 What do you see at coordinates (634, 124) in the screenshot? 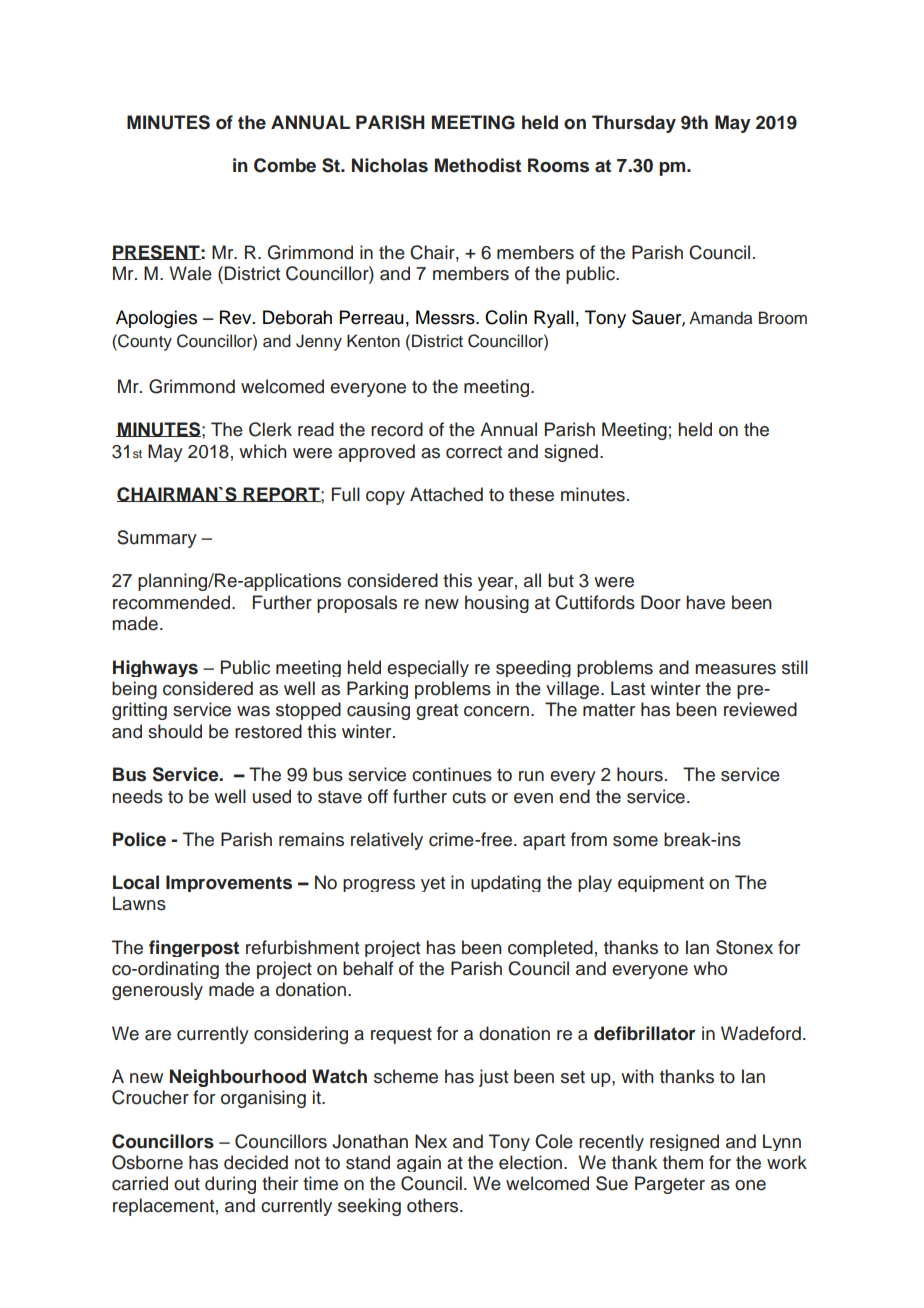
I see `Thursday` at bounding box center [634, 124].
